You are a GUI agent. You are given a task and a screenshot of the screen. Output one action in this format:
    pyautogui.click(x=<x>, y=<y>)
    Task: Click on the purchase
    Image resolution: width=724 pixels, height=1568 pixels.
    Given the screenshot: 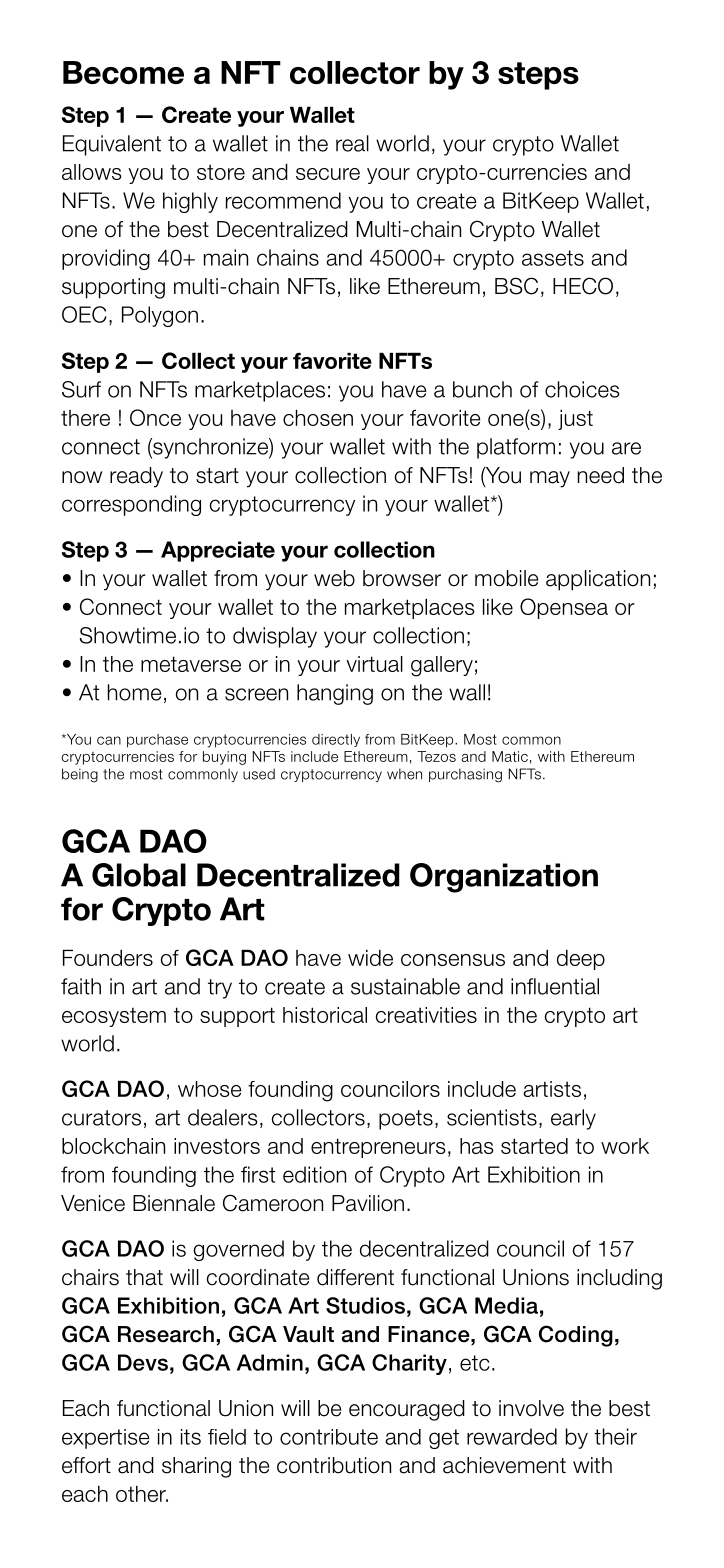 What is the action you would take?
    pyautogui.click(x=157, y=741)
